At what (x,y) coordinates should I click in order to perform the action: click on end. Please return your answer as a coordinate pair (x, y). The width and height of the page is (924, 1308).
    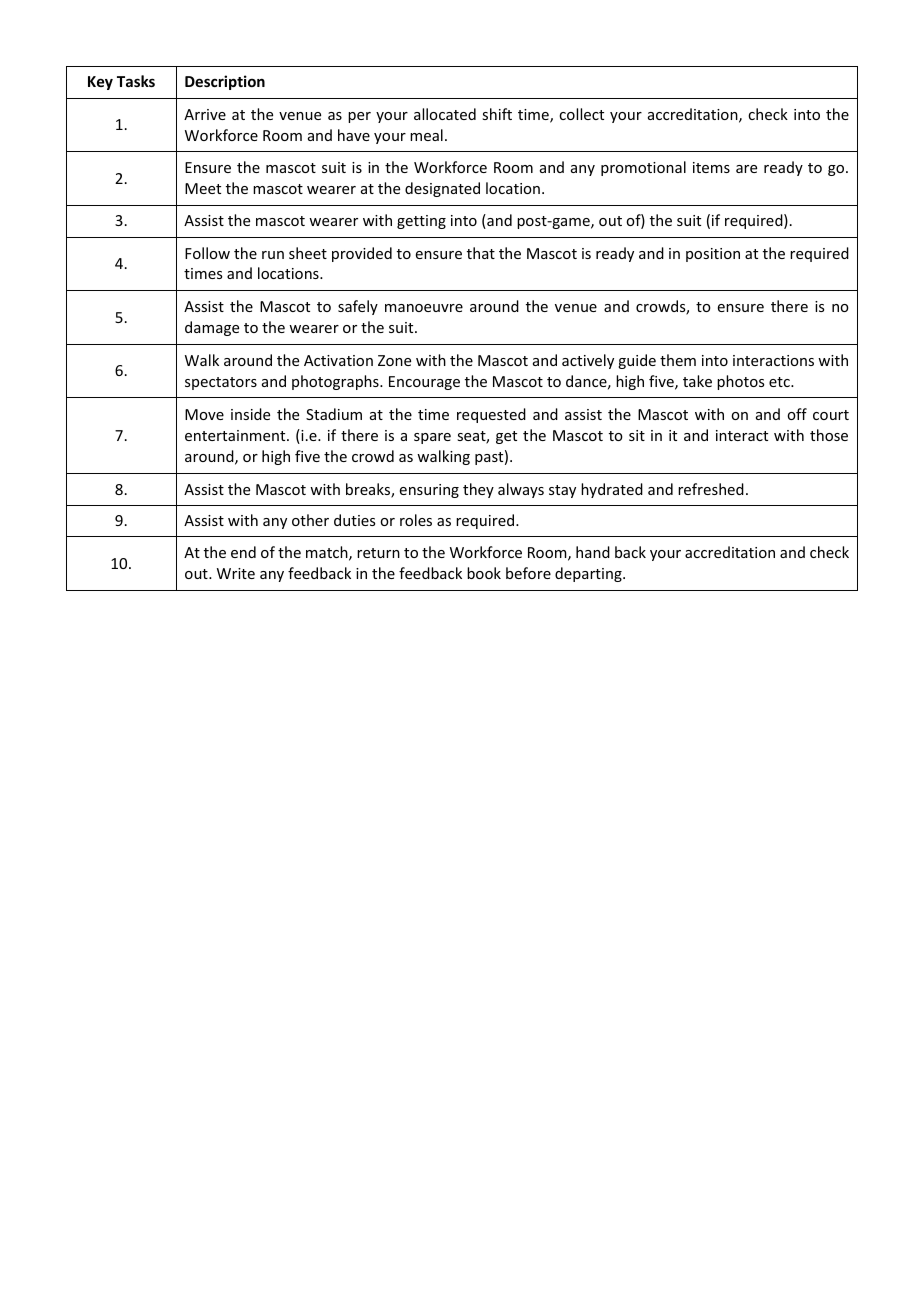
    Looking at the image, I should click on (243, 552).
